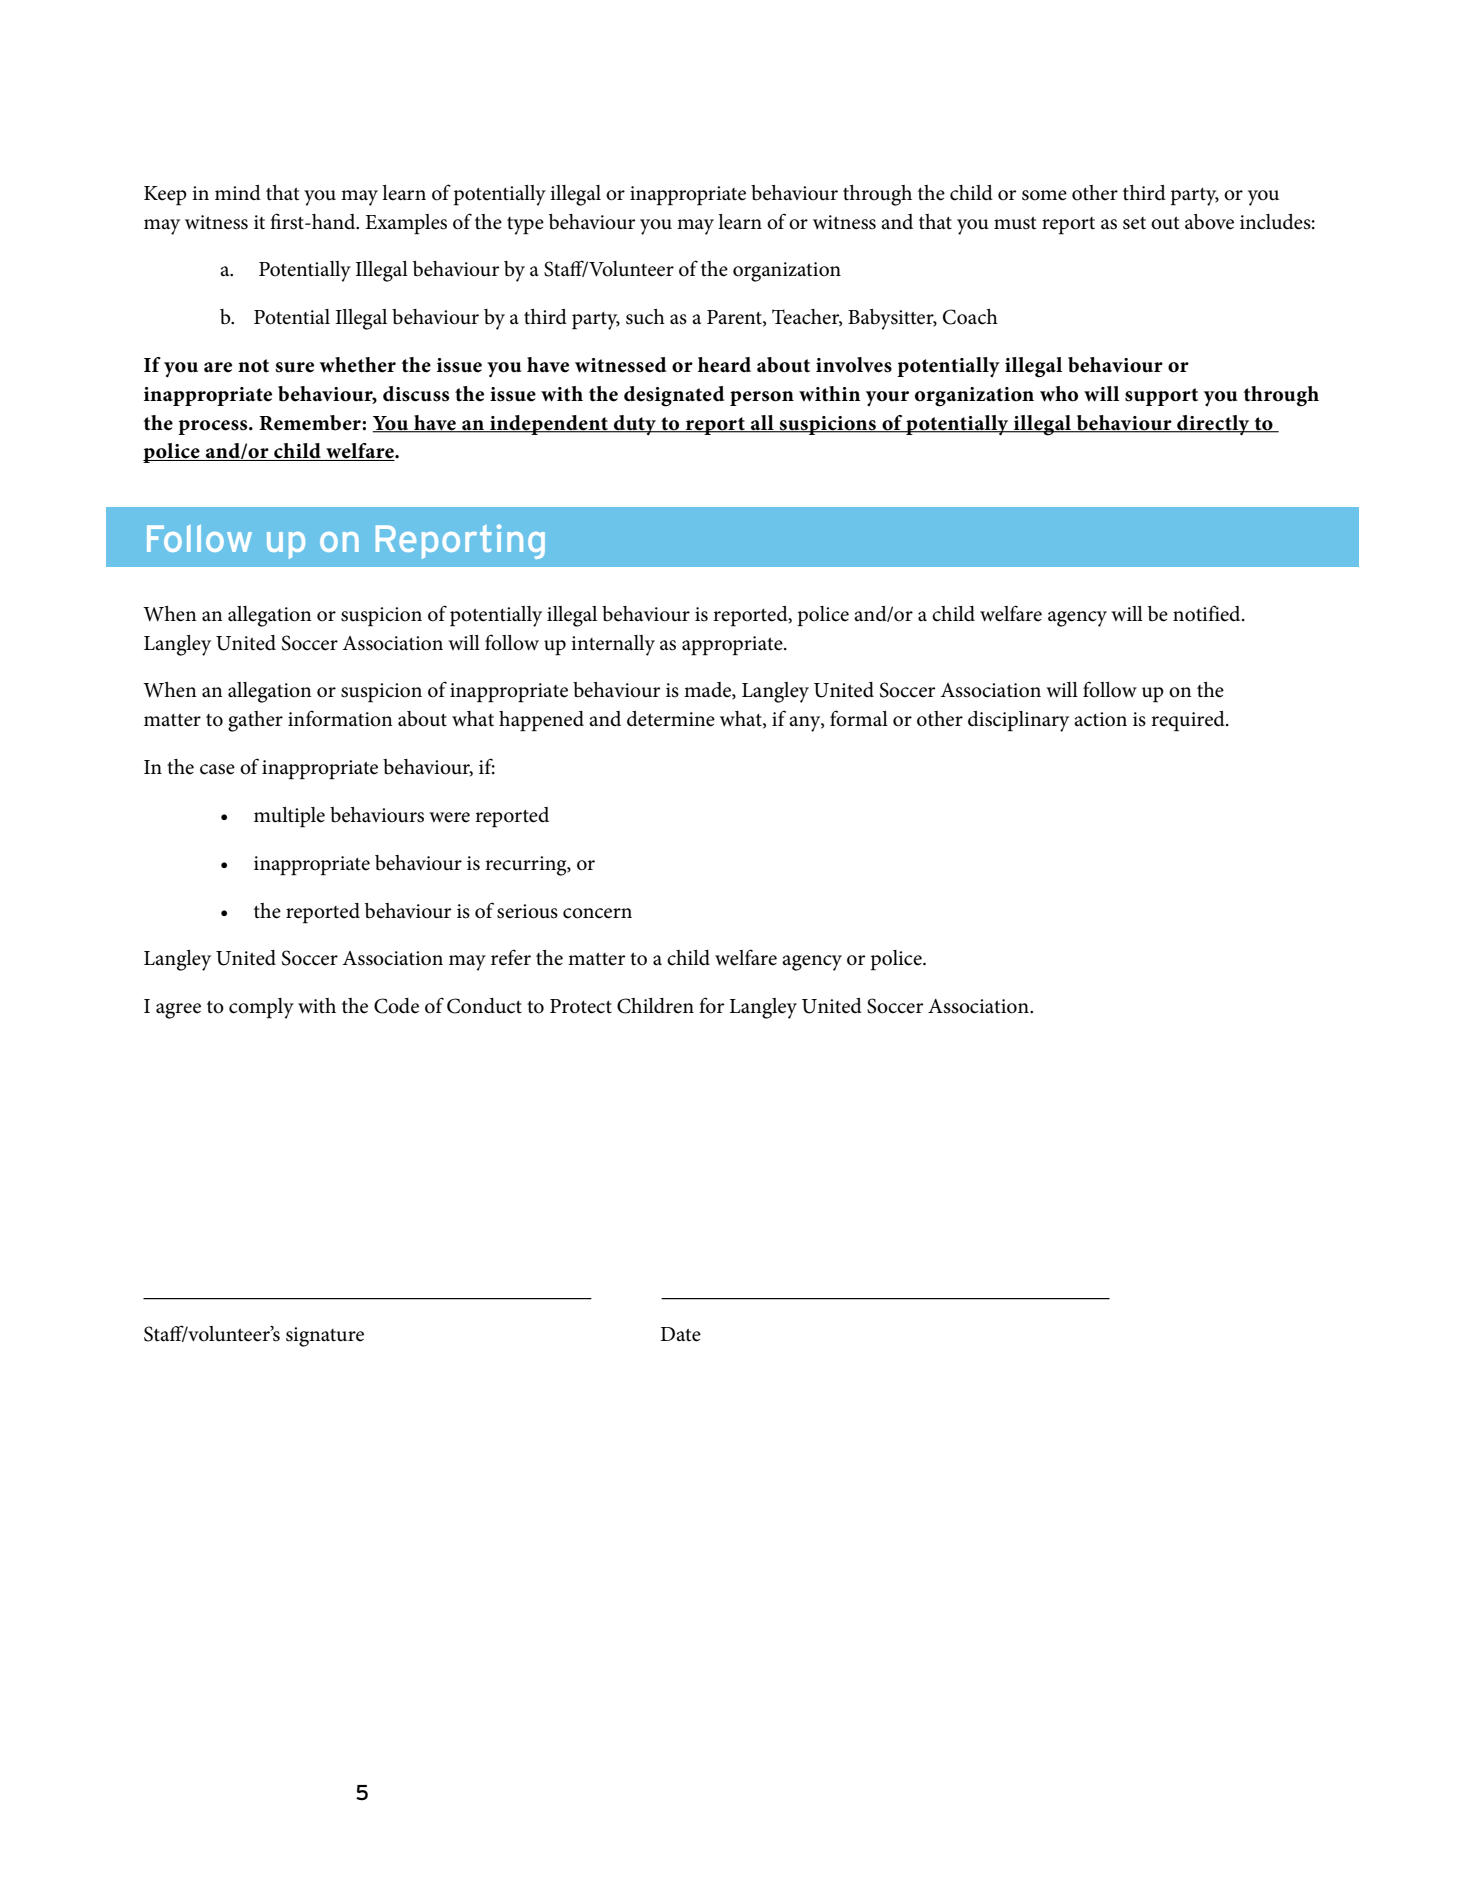  Describe the element at coordinates (340, 718) in the image. I see `information` at that location.
